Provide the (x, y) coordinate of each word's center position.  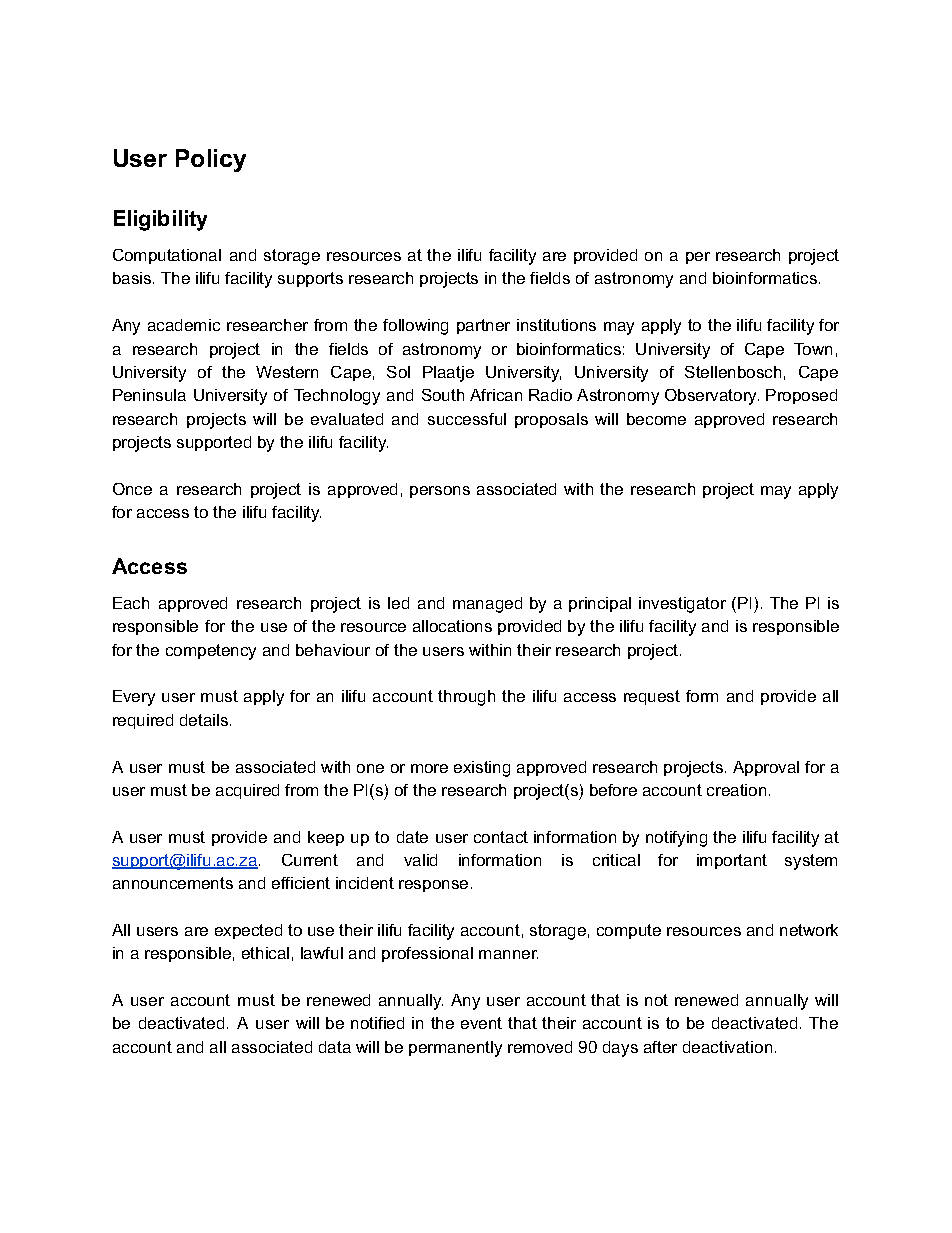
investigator (682, 605)
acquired (247, 791)
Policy (211, 160)
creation (736, 790)
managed (487, 605)
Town (813, 349)
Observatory (712, 397)
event (481, 1023)
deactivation (727, 1047)
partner (483, 326)
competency (211, 652)
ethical (265, 953)
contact (501, 837)
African (496, 395)
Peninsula (149, 395)
